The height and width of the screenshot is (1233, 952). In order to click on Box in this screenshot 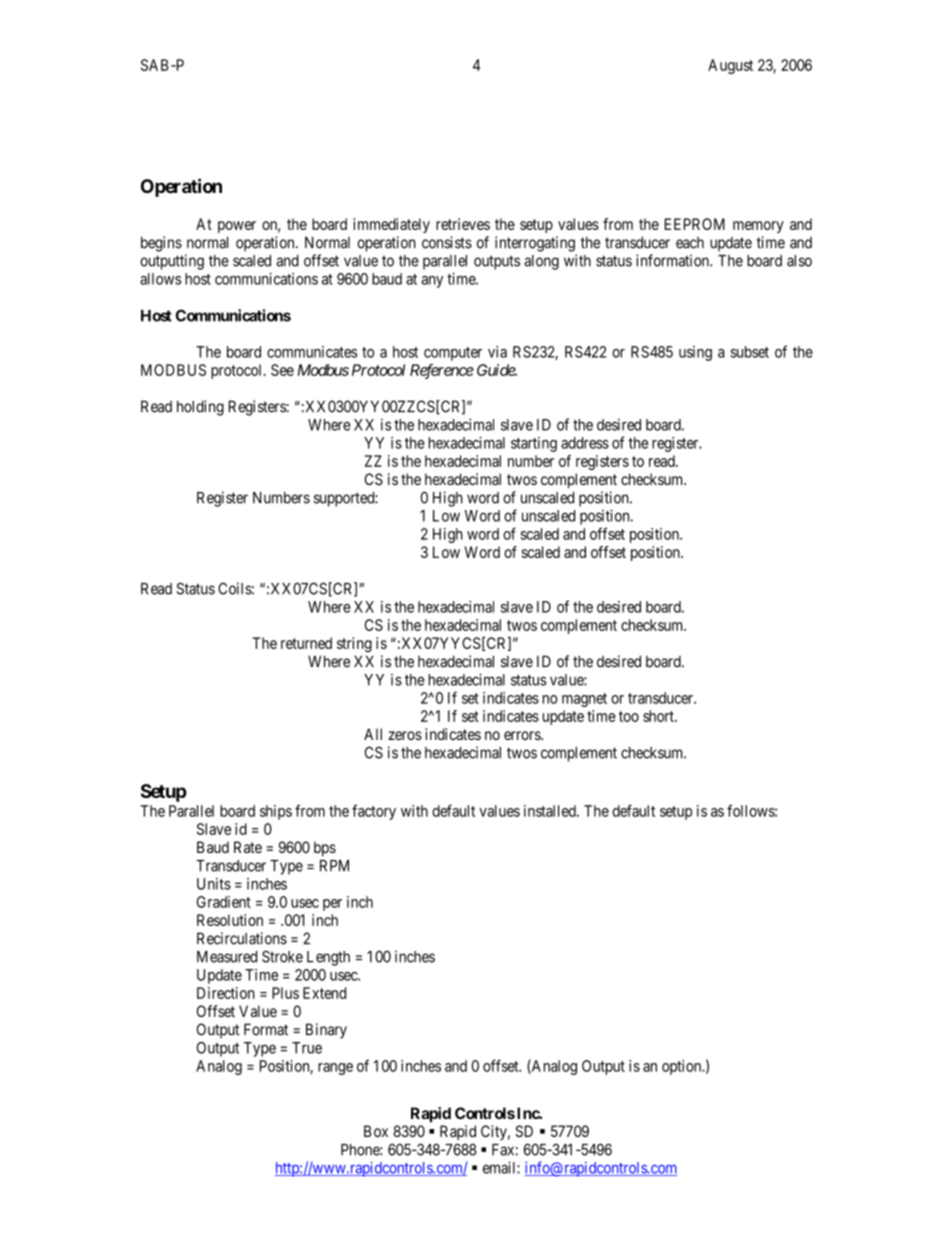, I will do `click(376, 1131)`.
